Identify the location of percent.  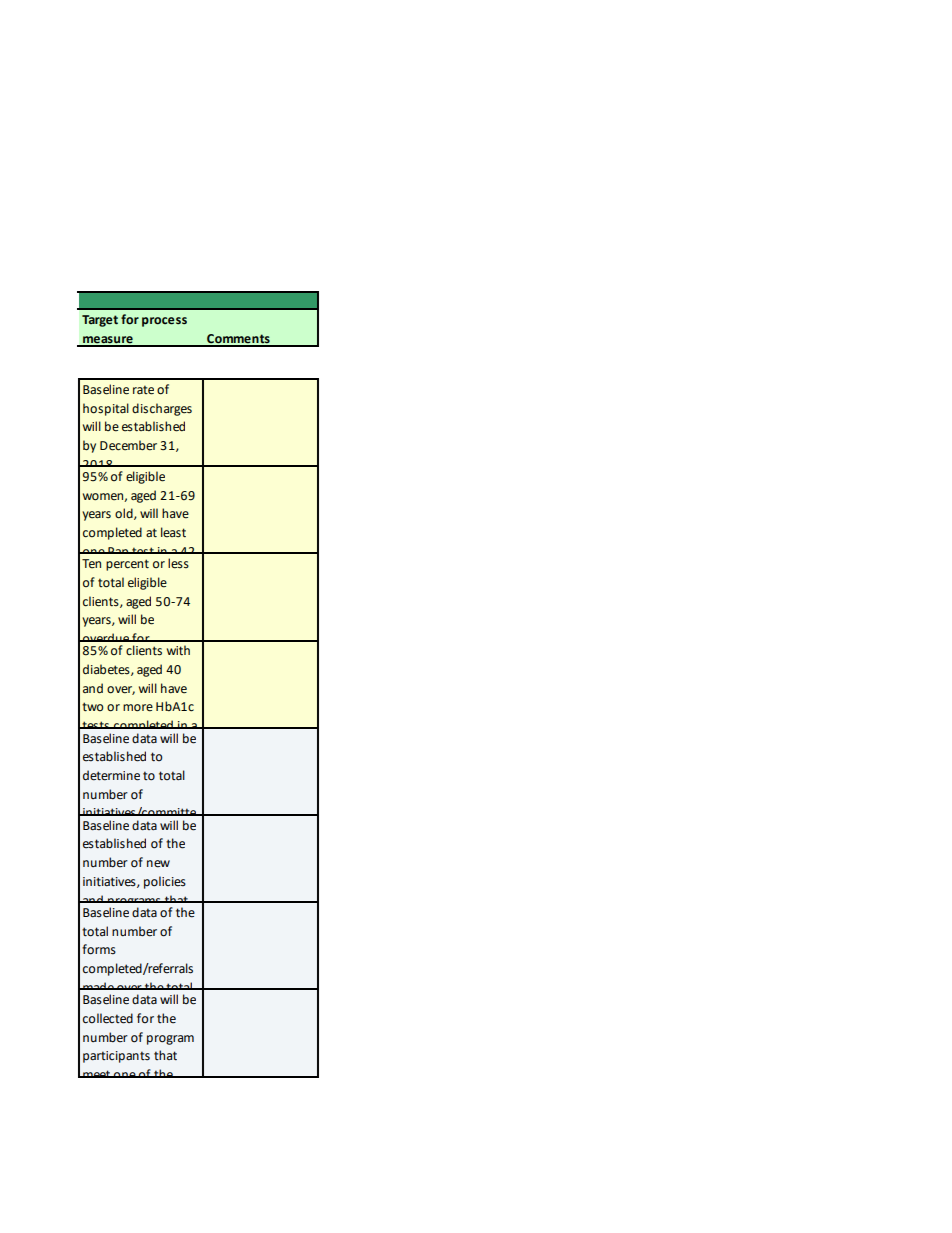
(127, 565).
